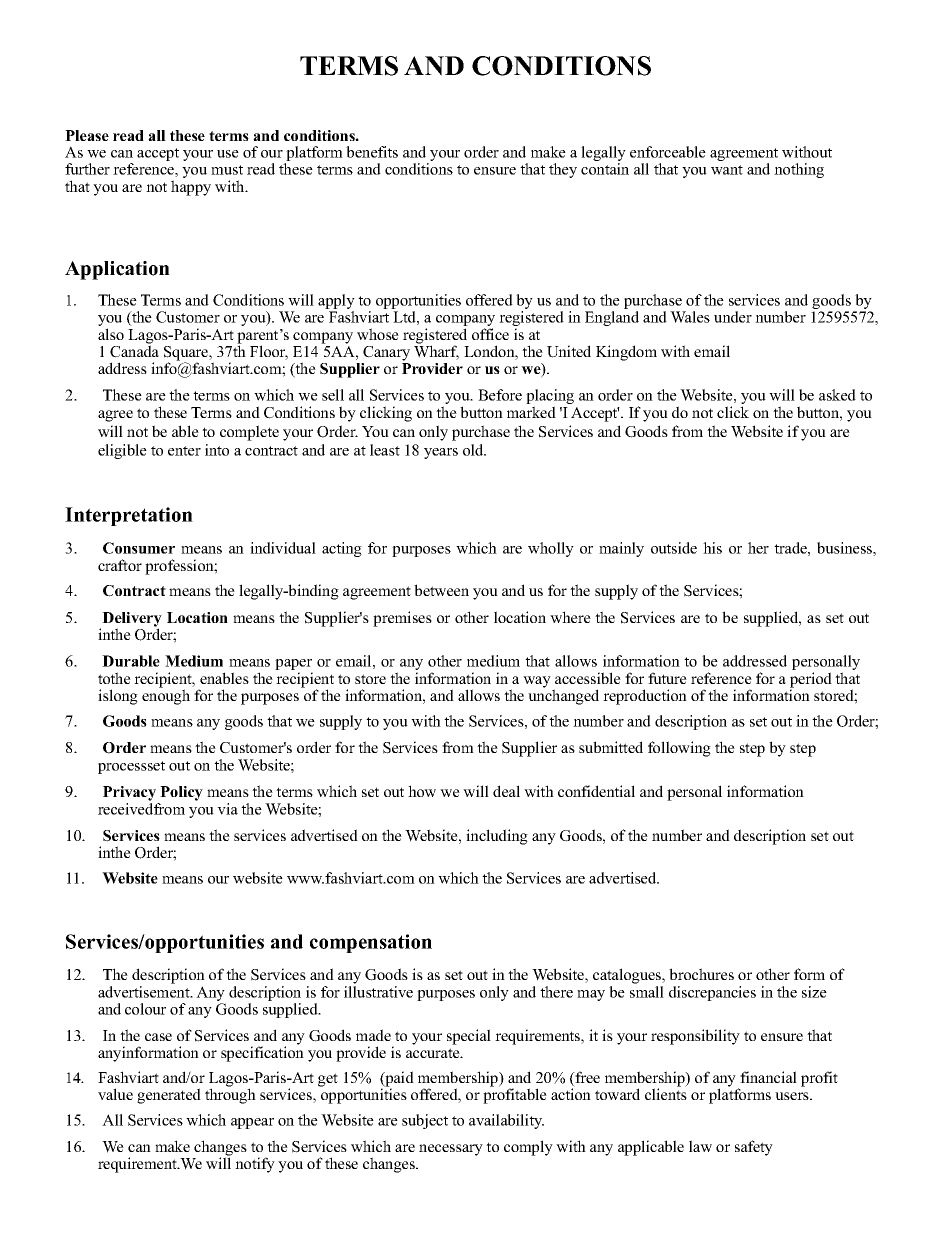 The height and width of the document is (1233, 952). What do you see at coordinates (712, 993) in the document?
I see `discrepancies` at bounding box center [712, 993].
